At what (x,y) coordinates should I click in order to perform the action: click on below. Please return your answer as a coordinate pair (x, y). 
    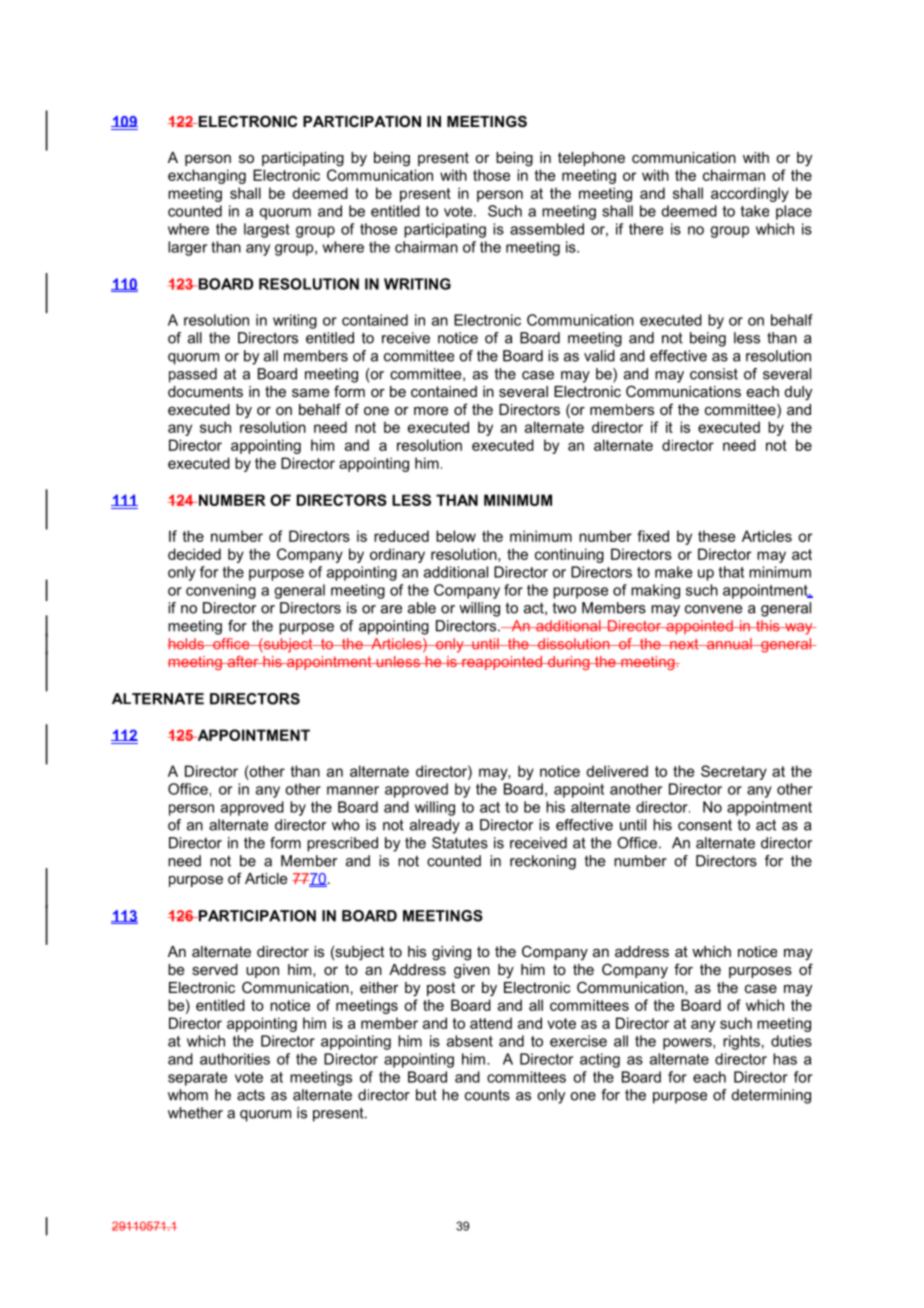
    Looking at the image, I should click on (456, 536).
